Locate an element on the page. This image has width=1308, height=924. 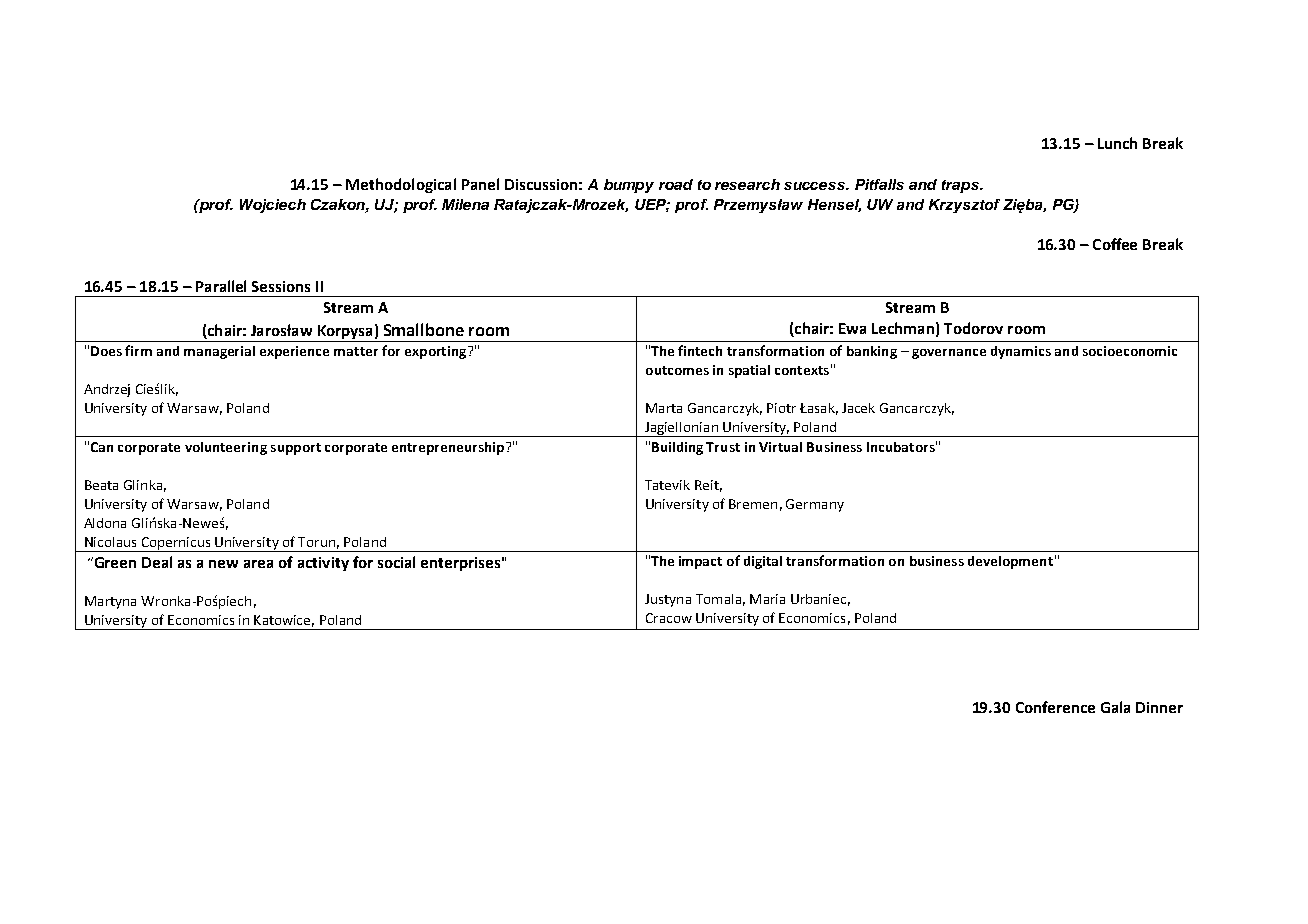
development is located at coordinates (1010, 562).
